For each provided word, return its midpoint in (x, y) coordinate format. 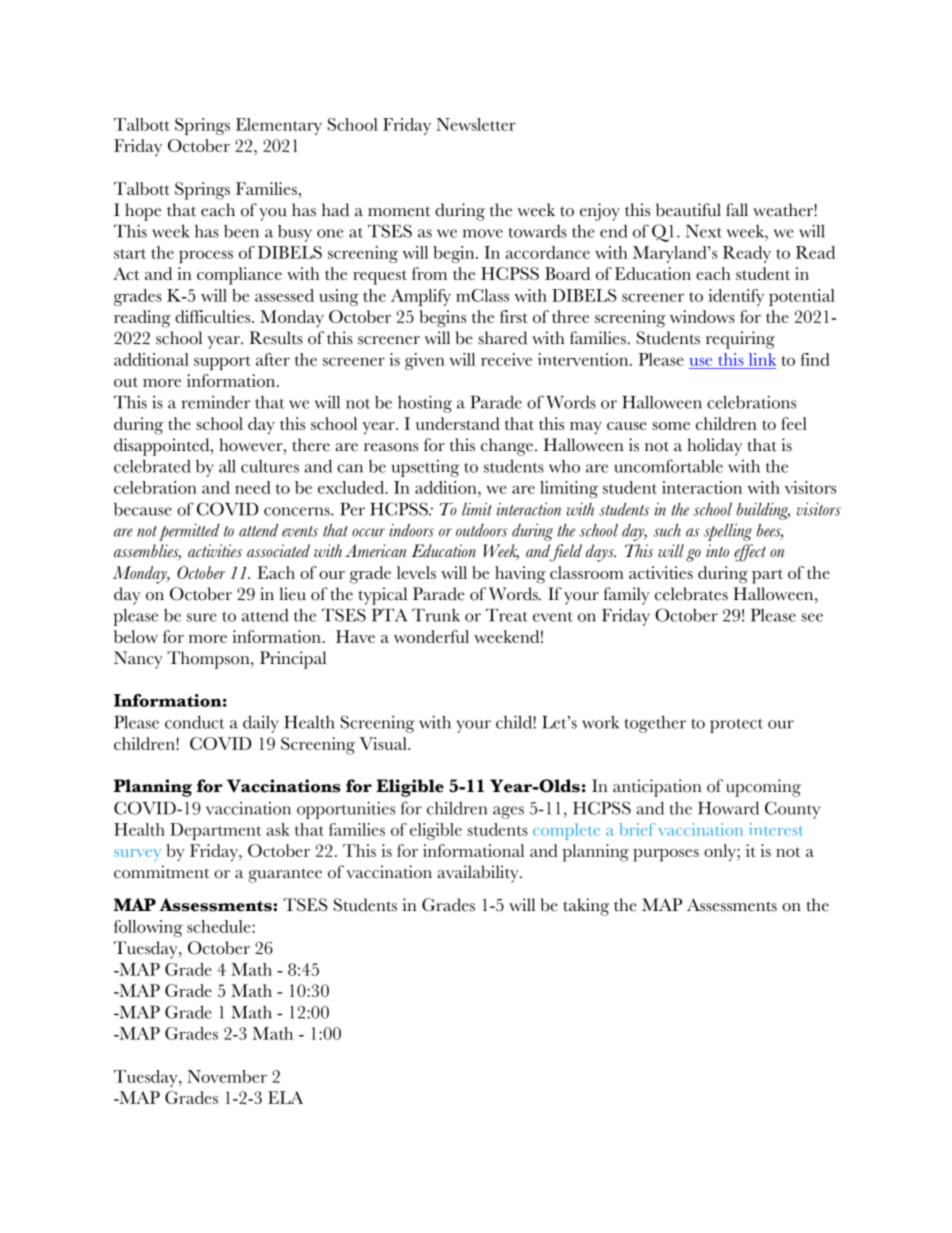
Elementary (279, 126)
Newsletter (476, 124)
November (227, 1076)
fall (737, 209)
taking (586, 907)
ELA (285, 1097)
